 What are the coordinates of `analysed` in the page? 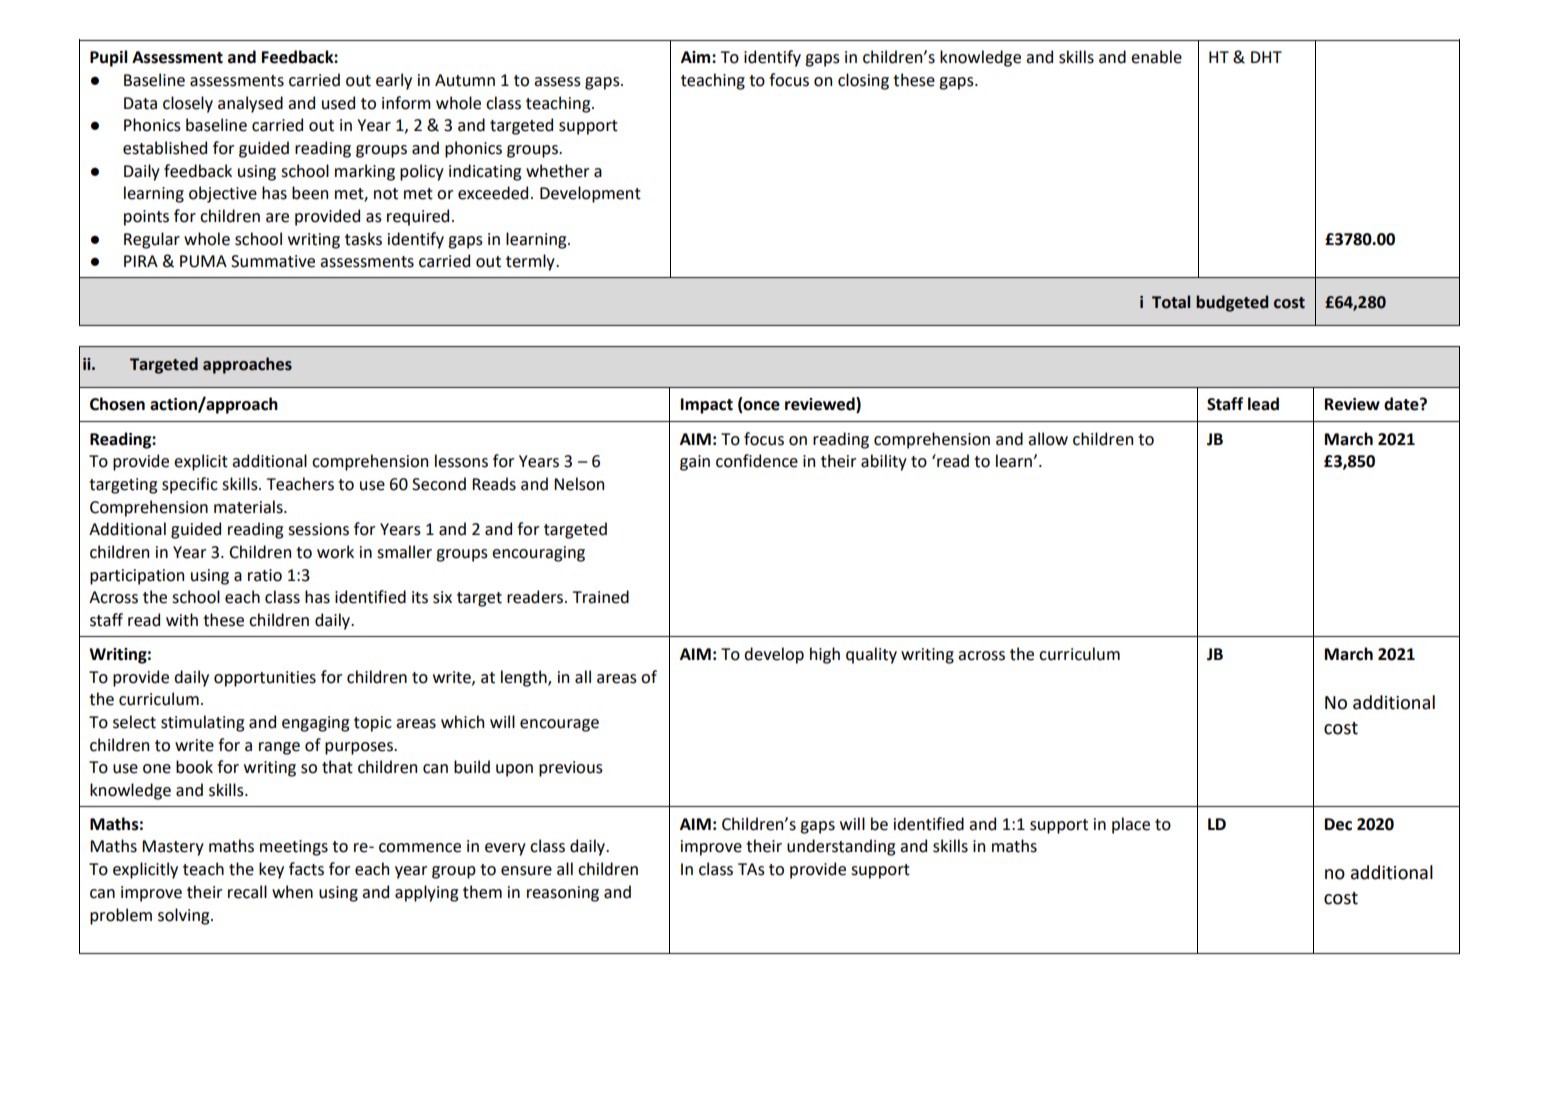 It's located at (250, 104).
